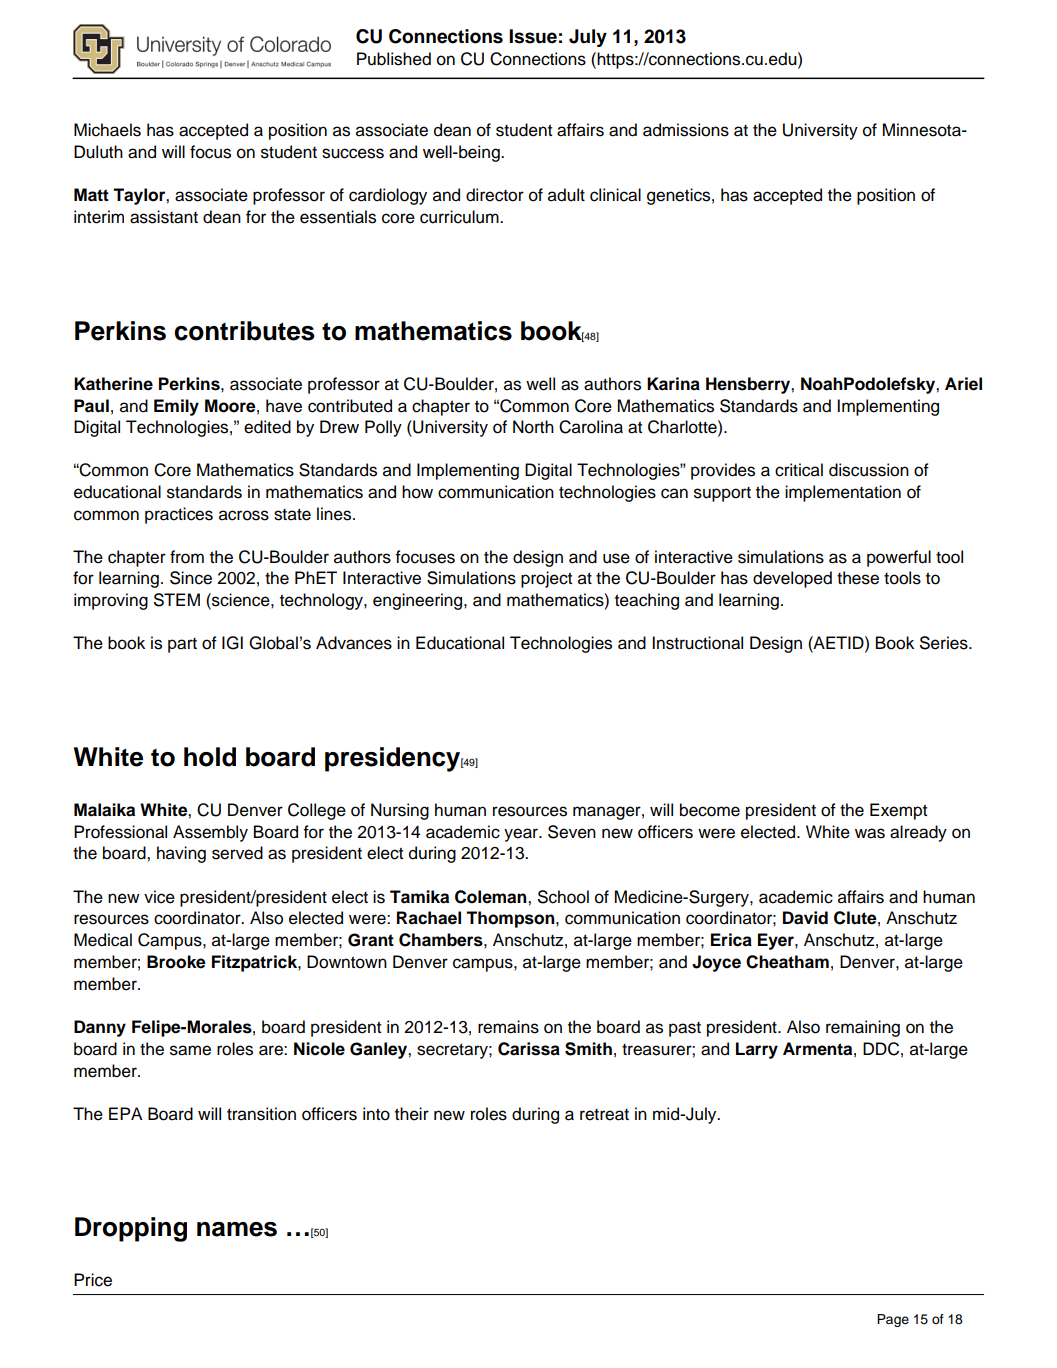  Describe the element at coordinates (176, 407) in the screenshot. I see `Emily` at that location.
